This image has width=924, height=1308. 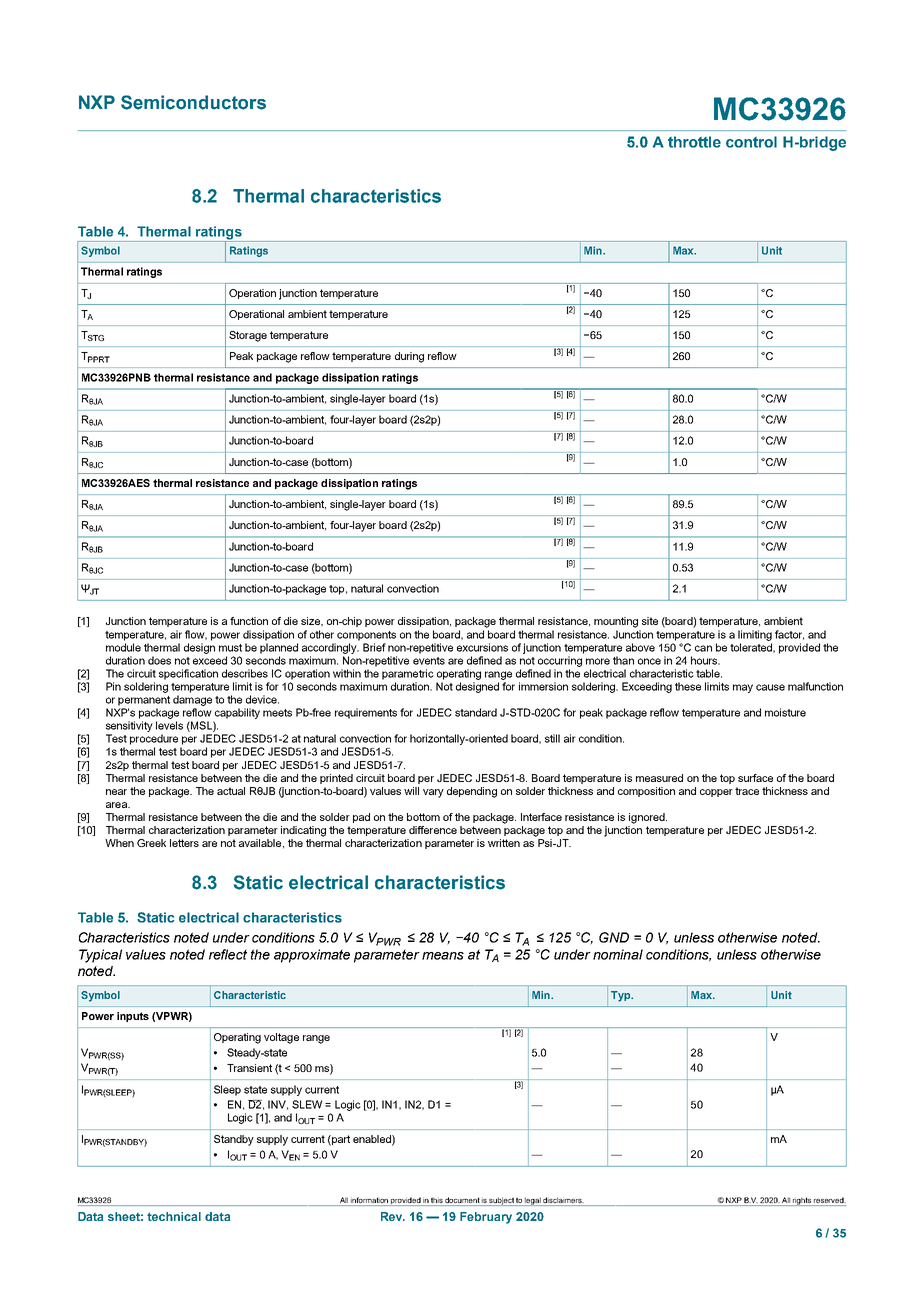 I want to click on excursions, so click(x=482, y=647).
